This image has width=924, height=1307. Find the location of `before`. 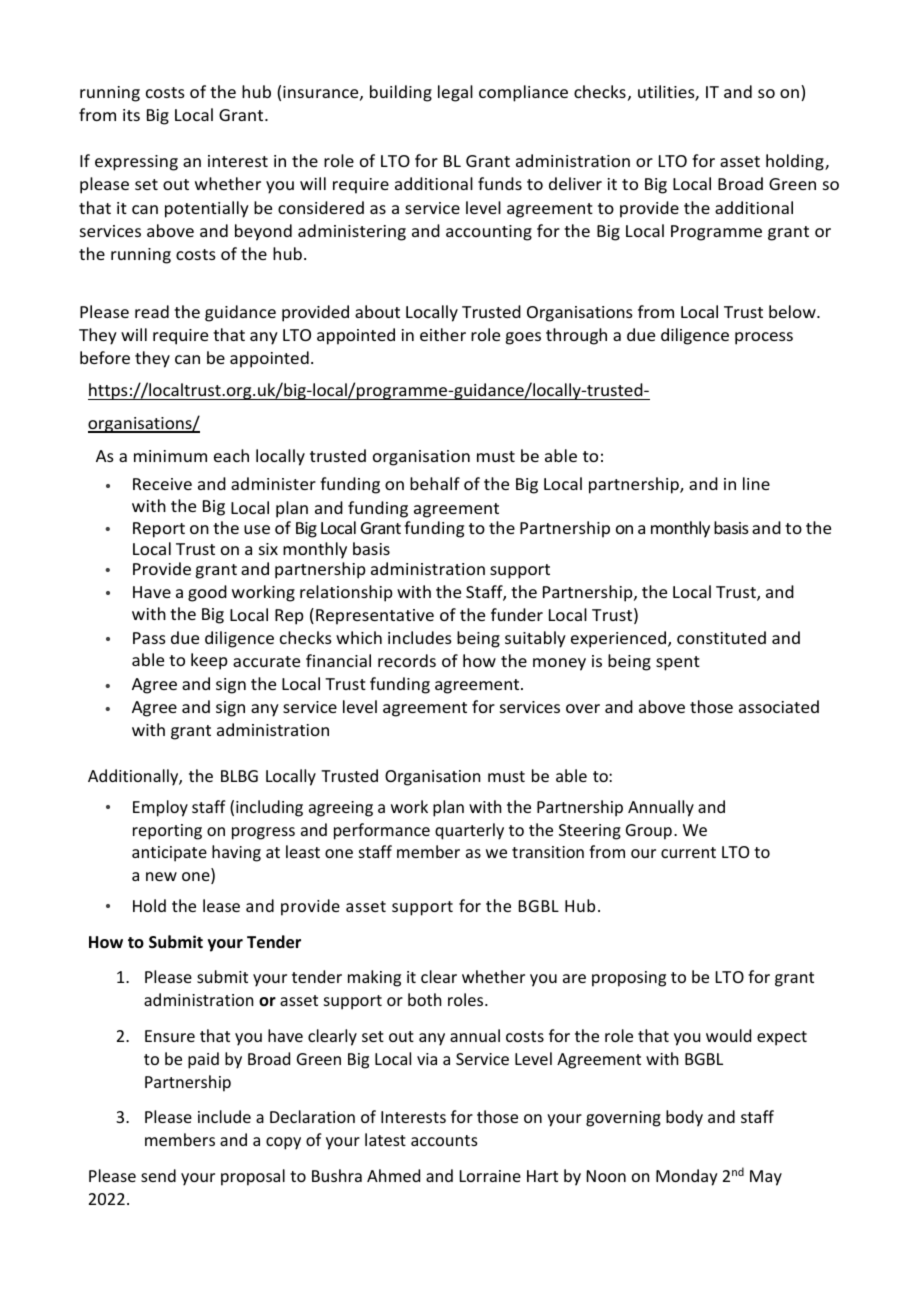

before is located at coordinates (105, 357).
